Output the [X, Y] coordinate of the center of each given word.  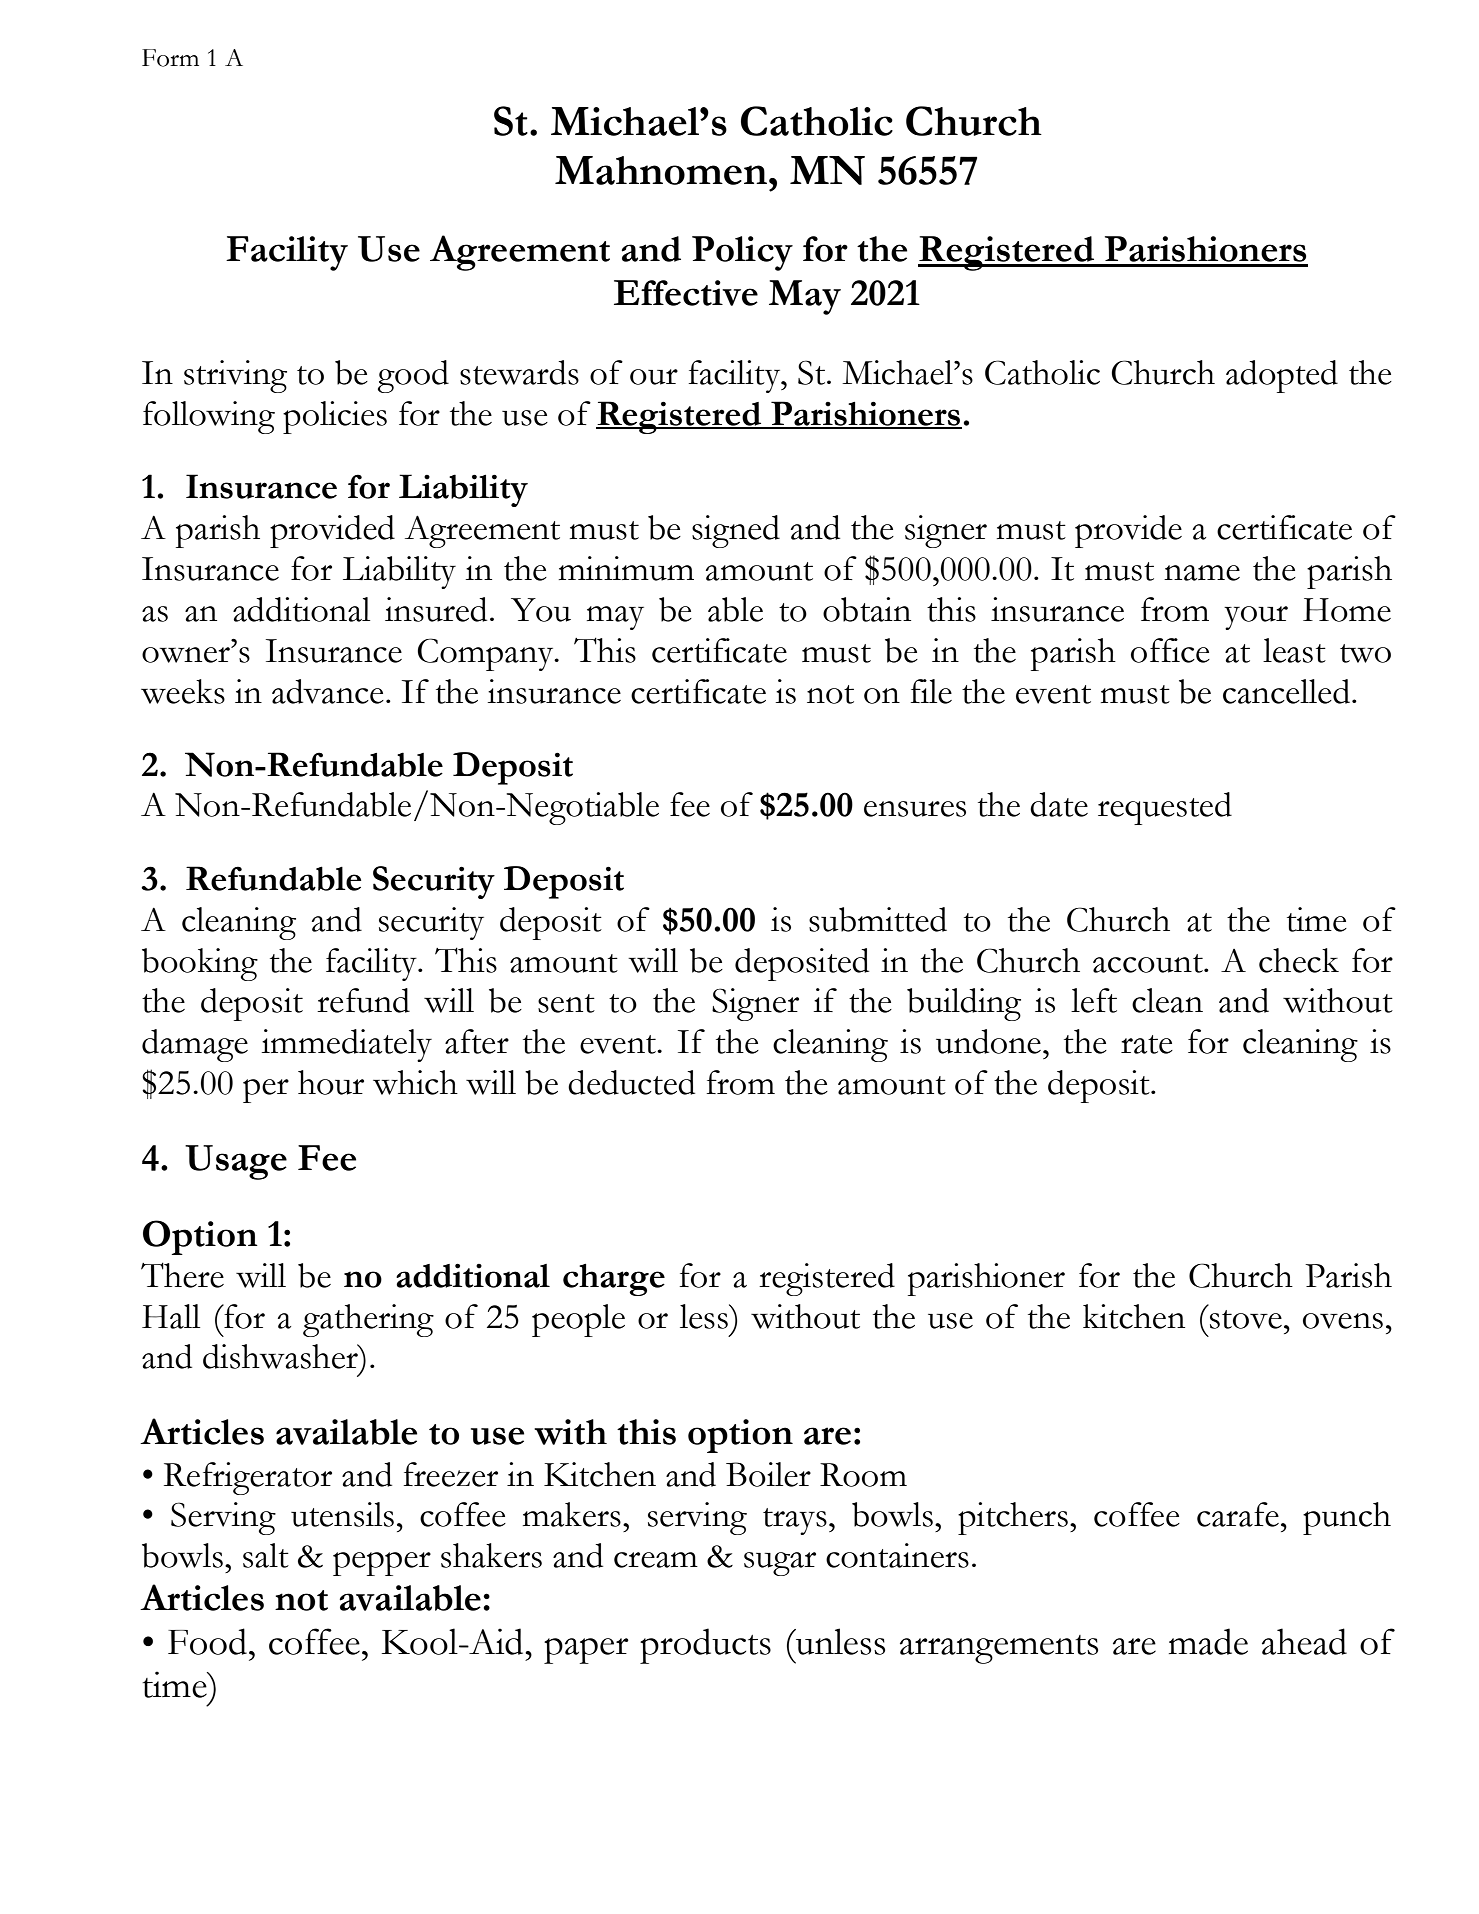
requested [1165, 808]
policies [335, 417]
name [1202, 573]
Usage [236, 1162]
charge [614, 1280]
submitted [878, 919]
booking [200, 964]
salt [266, 1555]
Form [170, 58]
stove [1246, 1319]
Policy [742, 253]
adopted [1282, 376]
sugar [780, 1564]
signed [736, 531]
